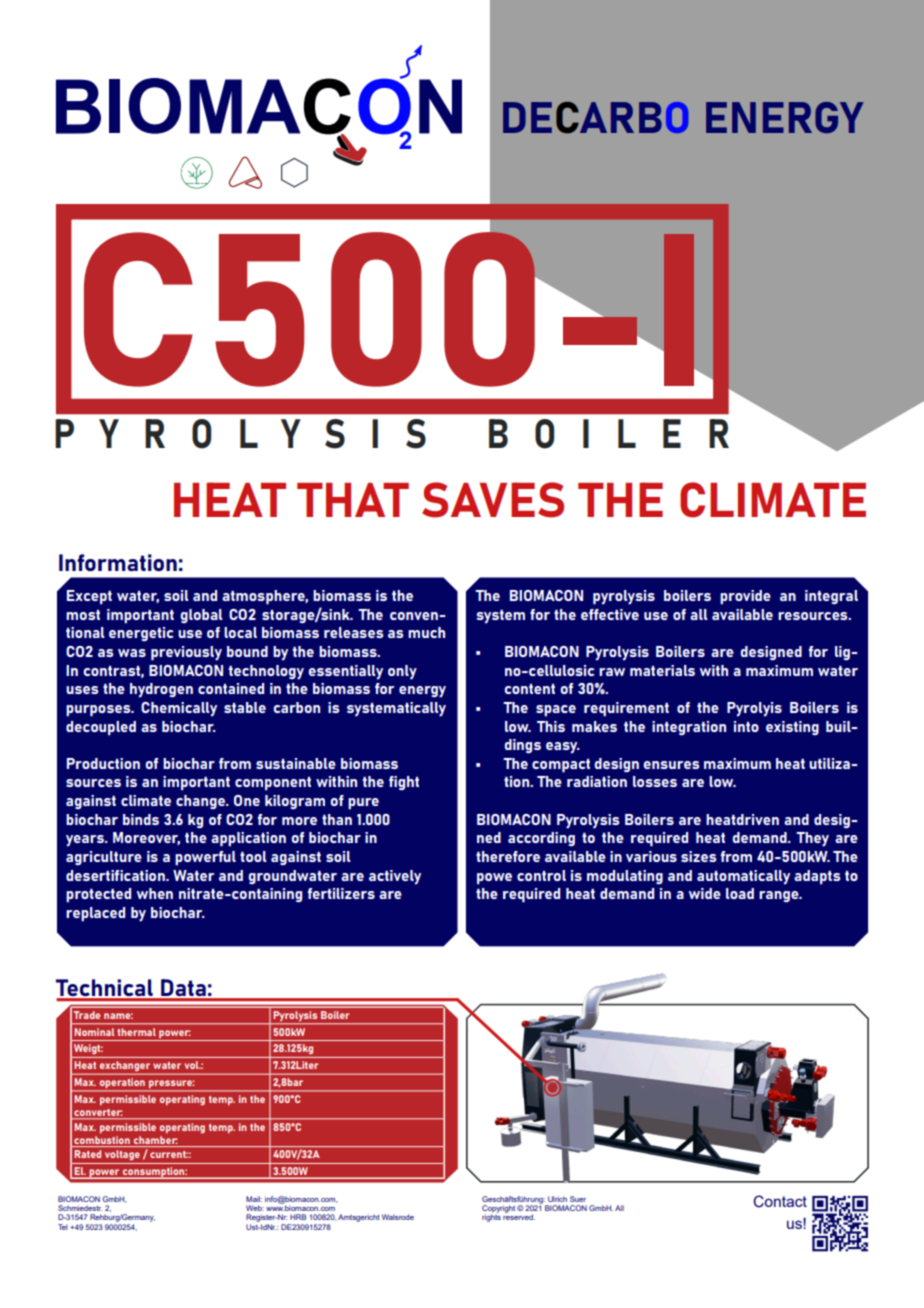  Describe the element at coordinates (743, 877) in the image. I see `automatically` at that location.
